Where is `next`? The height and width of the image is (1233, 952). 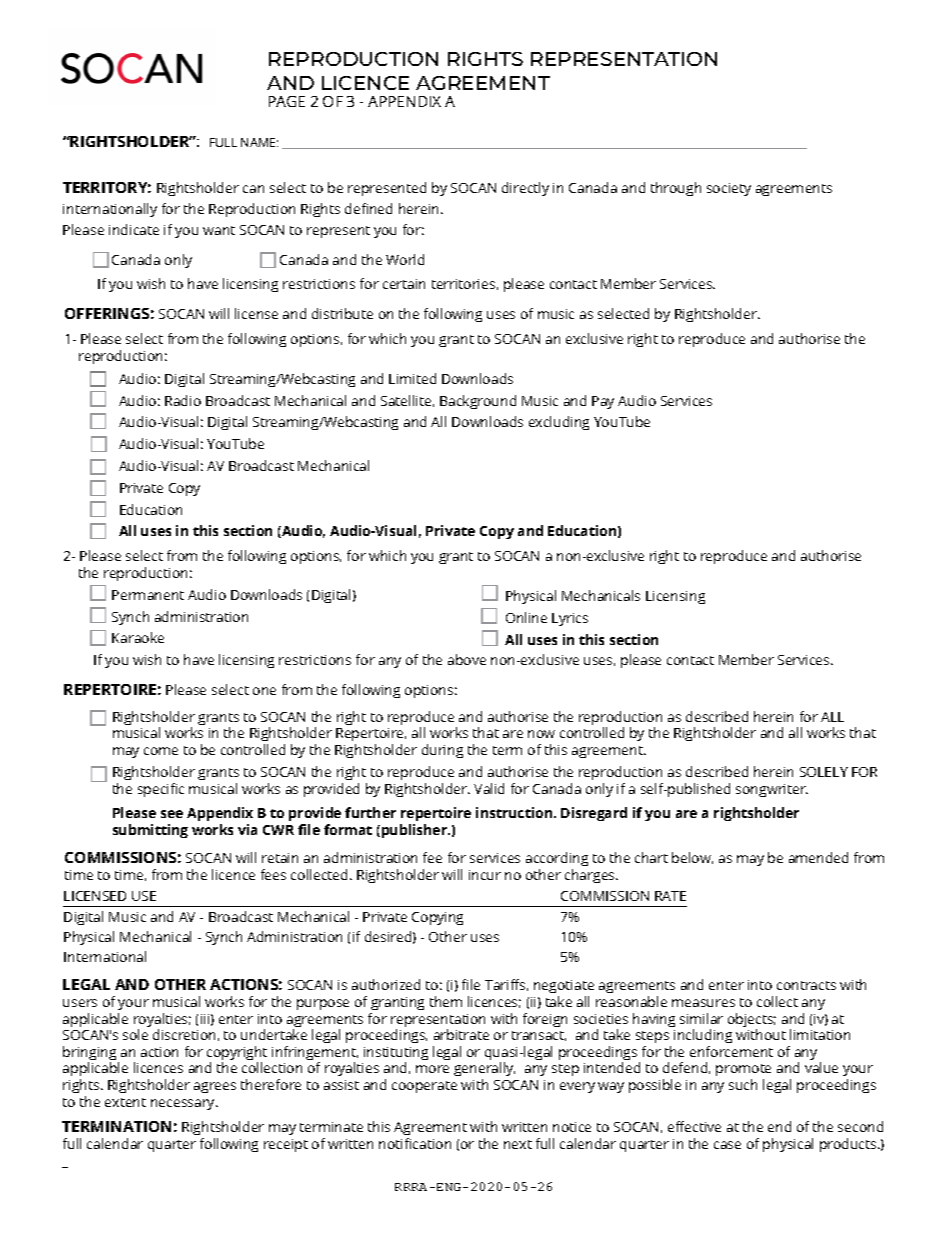
next is located at coordinates (518, 1144).
